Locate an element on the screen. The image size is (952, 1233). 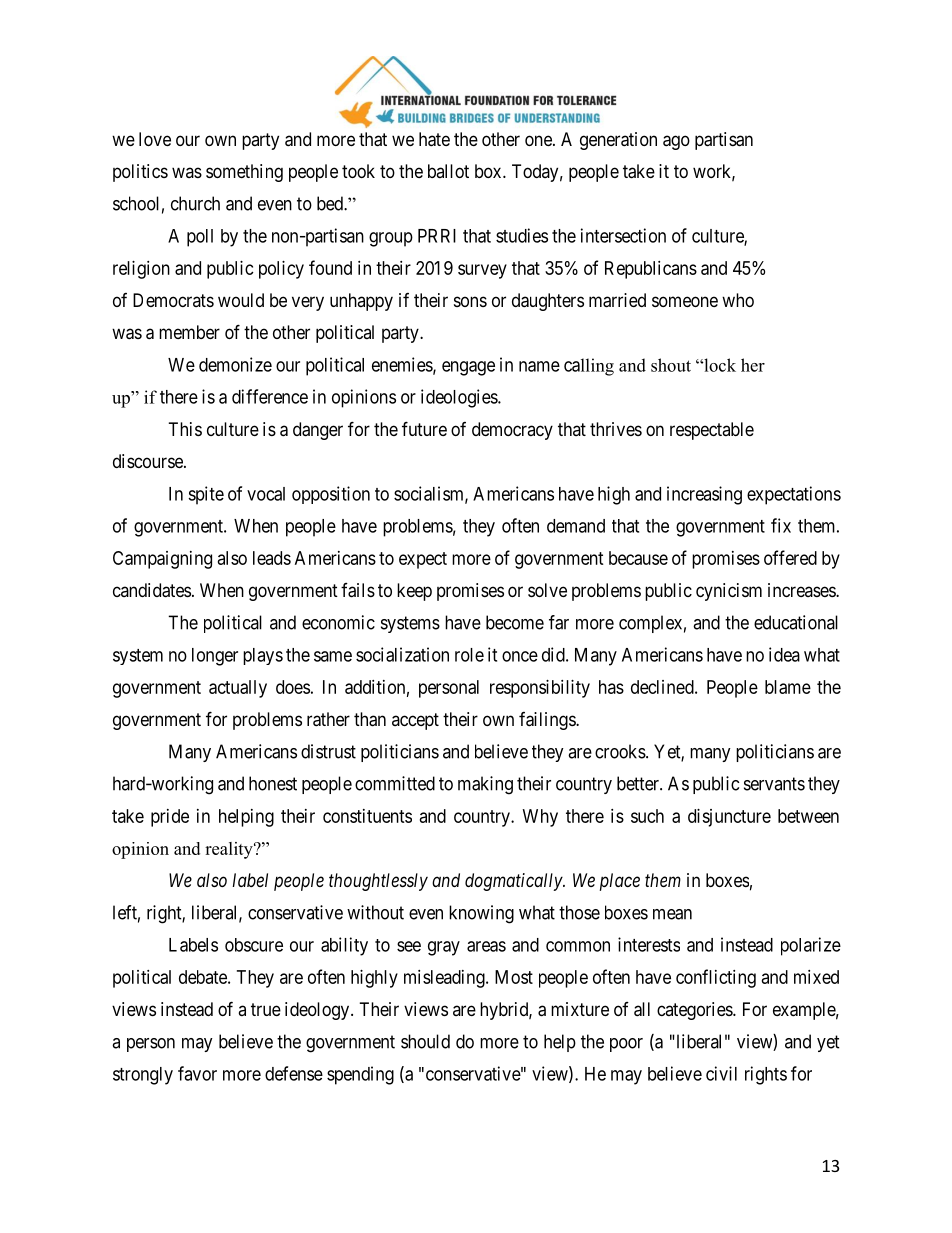
something is located at coordinates (244, 173).
